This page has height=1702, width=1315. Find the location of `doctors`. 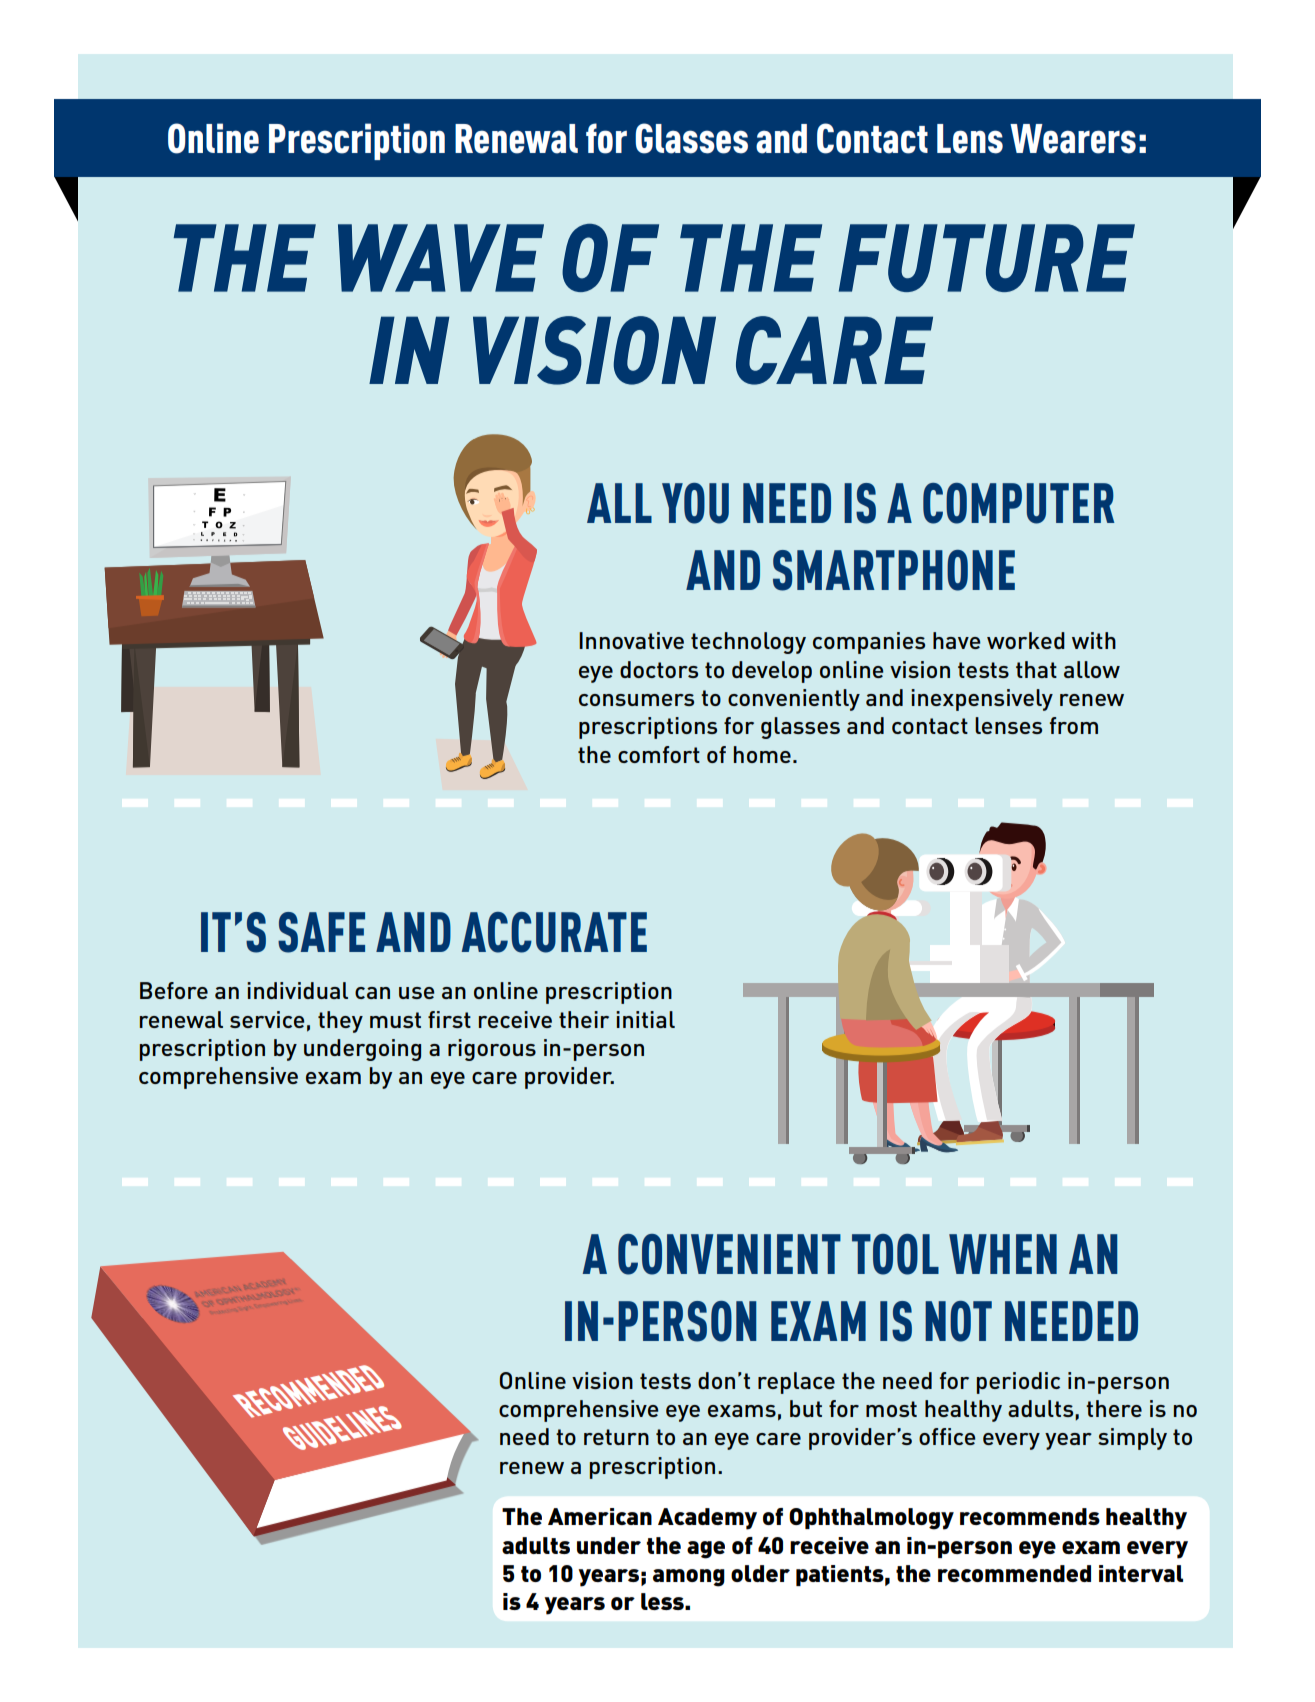

doctors is located at coordinates (659, 669).
